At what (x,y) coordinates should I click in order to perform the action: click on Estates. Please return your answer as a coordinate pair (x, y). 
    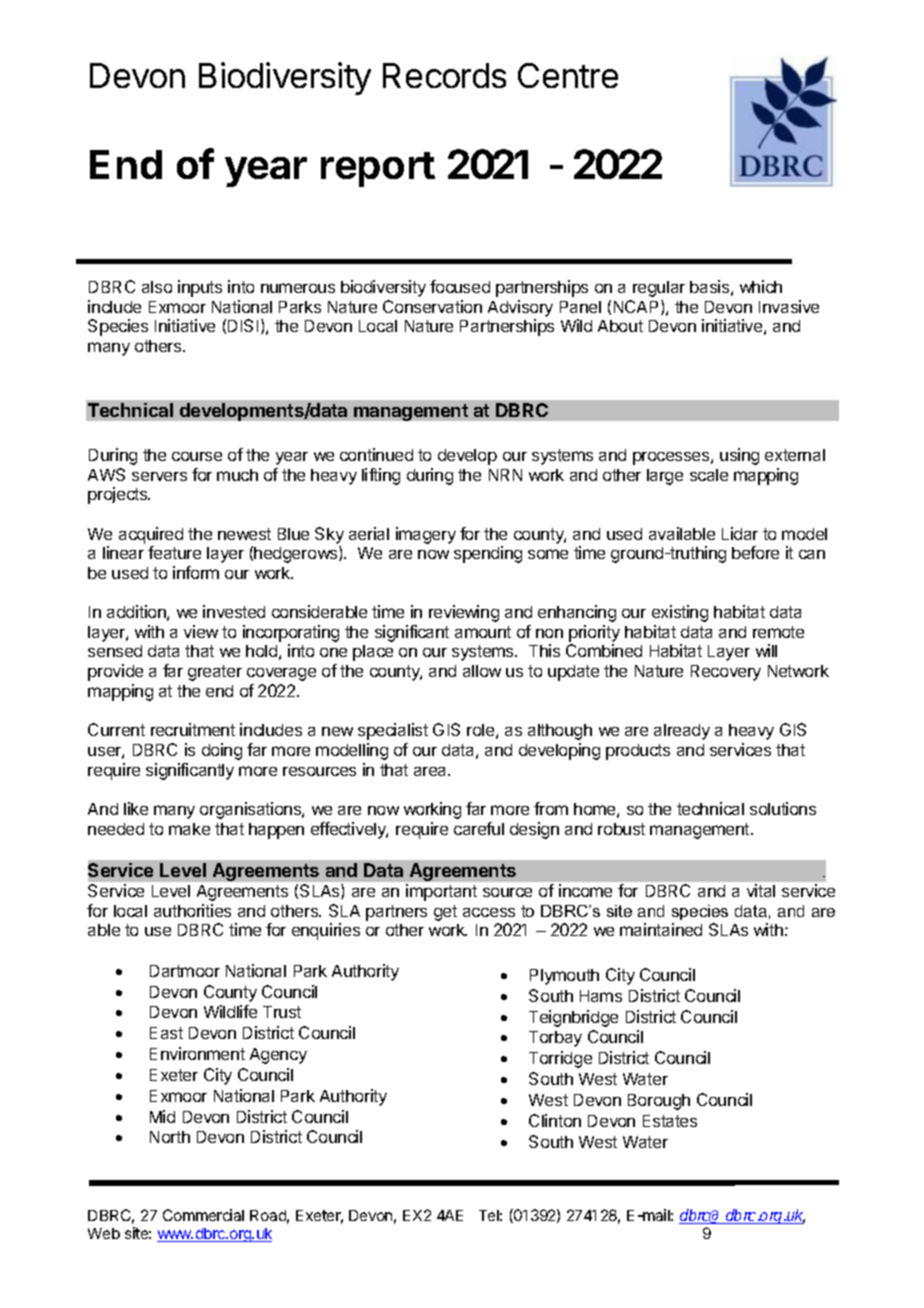
    Looking at the image, I should click on (670, 1121).
